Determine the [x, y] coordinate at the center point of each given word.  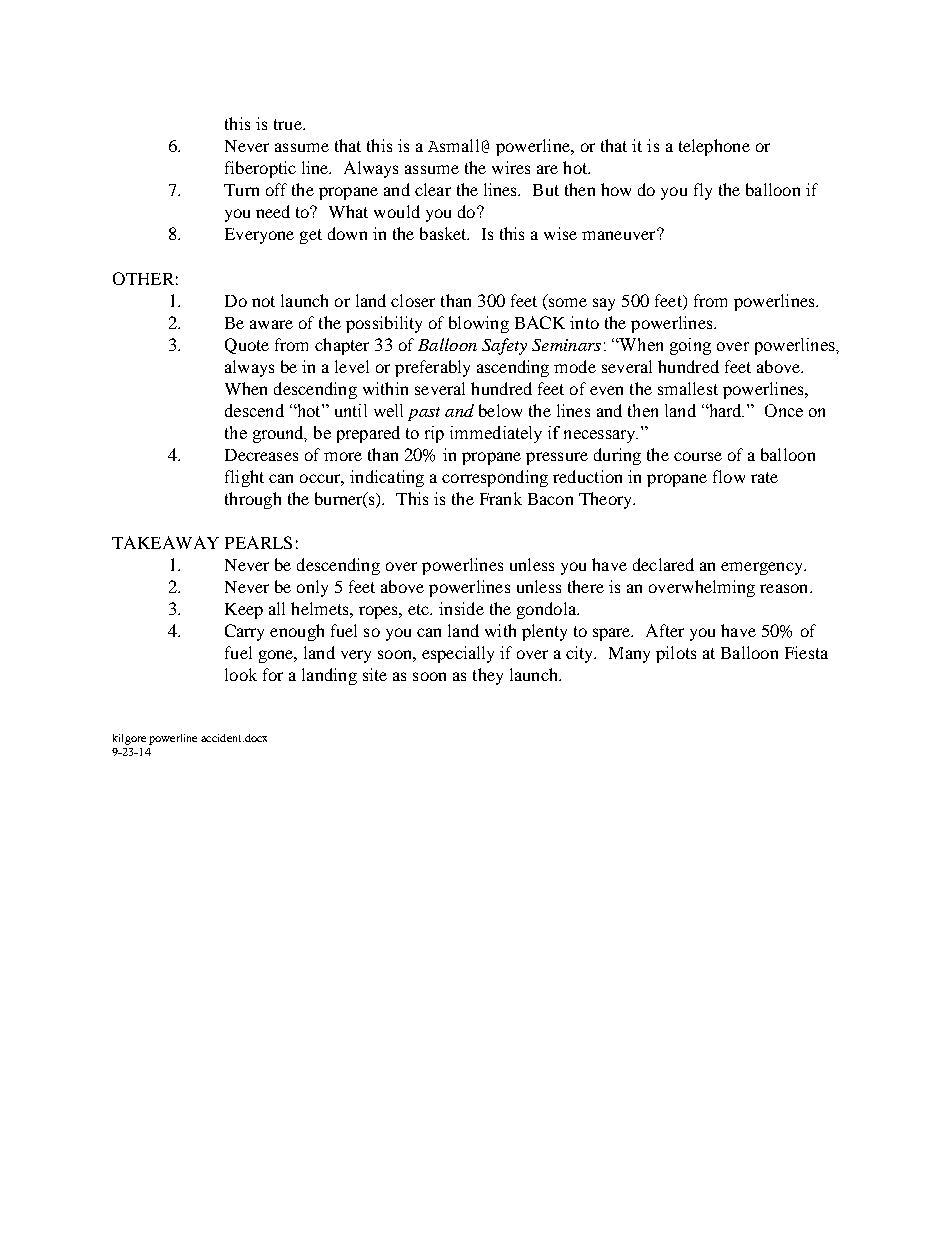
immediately [496, 434]
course [698, 456]
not [263, 301]
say [604, 304]
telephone [714, 147]
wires [511, 167]
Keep [244, 611]
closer [413, 300]
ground [280, 434]
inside [461, 608]
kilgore [129, 739]
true [289, 124]
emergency [763, 568]
